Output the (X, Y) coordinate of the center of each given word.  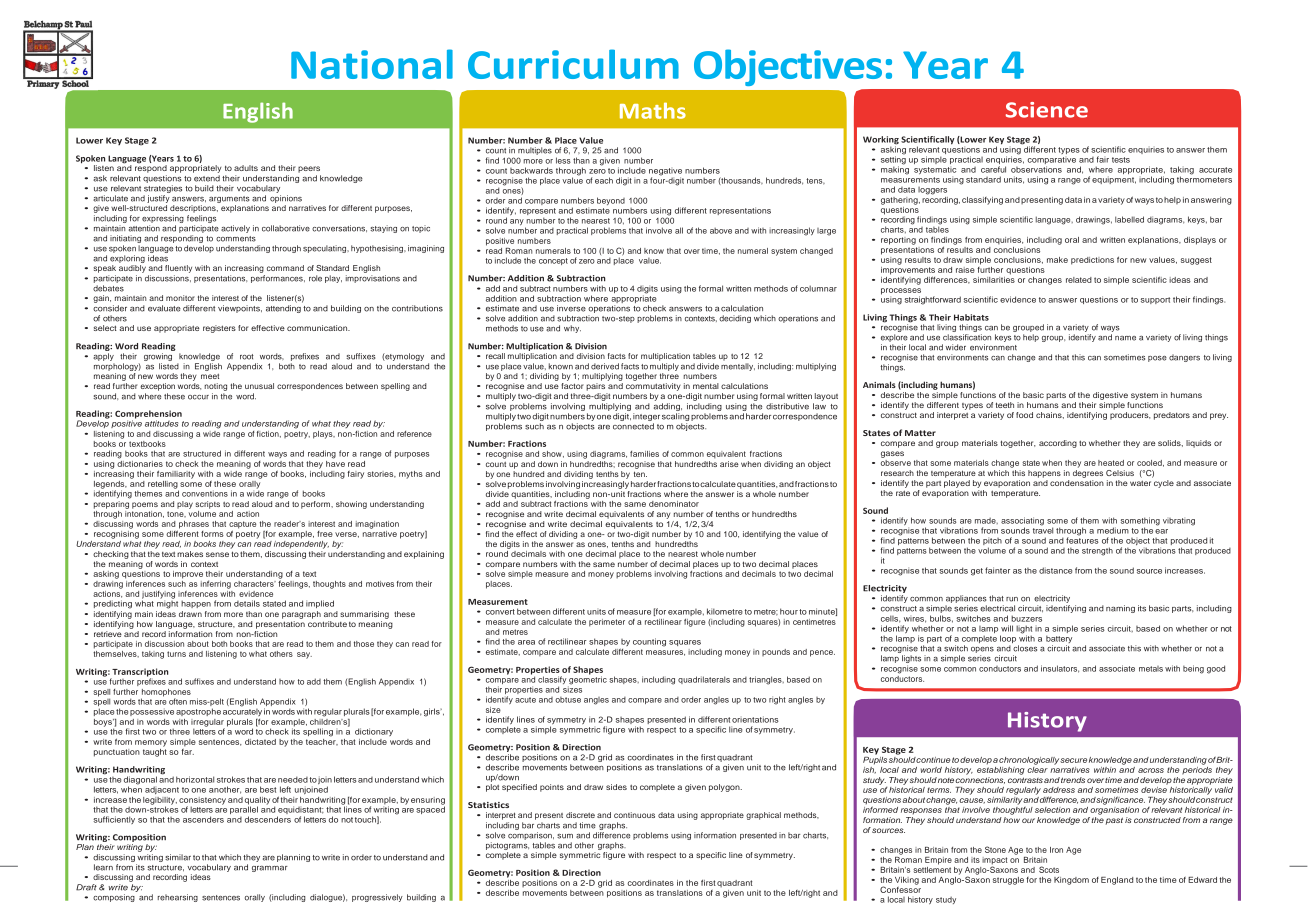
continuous (634, 815)
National (372, 64)
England (1117, 881)
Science (1047, 110)
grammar (270, 869)
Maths (653, 110)
